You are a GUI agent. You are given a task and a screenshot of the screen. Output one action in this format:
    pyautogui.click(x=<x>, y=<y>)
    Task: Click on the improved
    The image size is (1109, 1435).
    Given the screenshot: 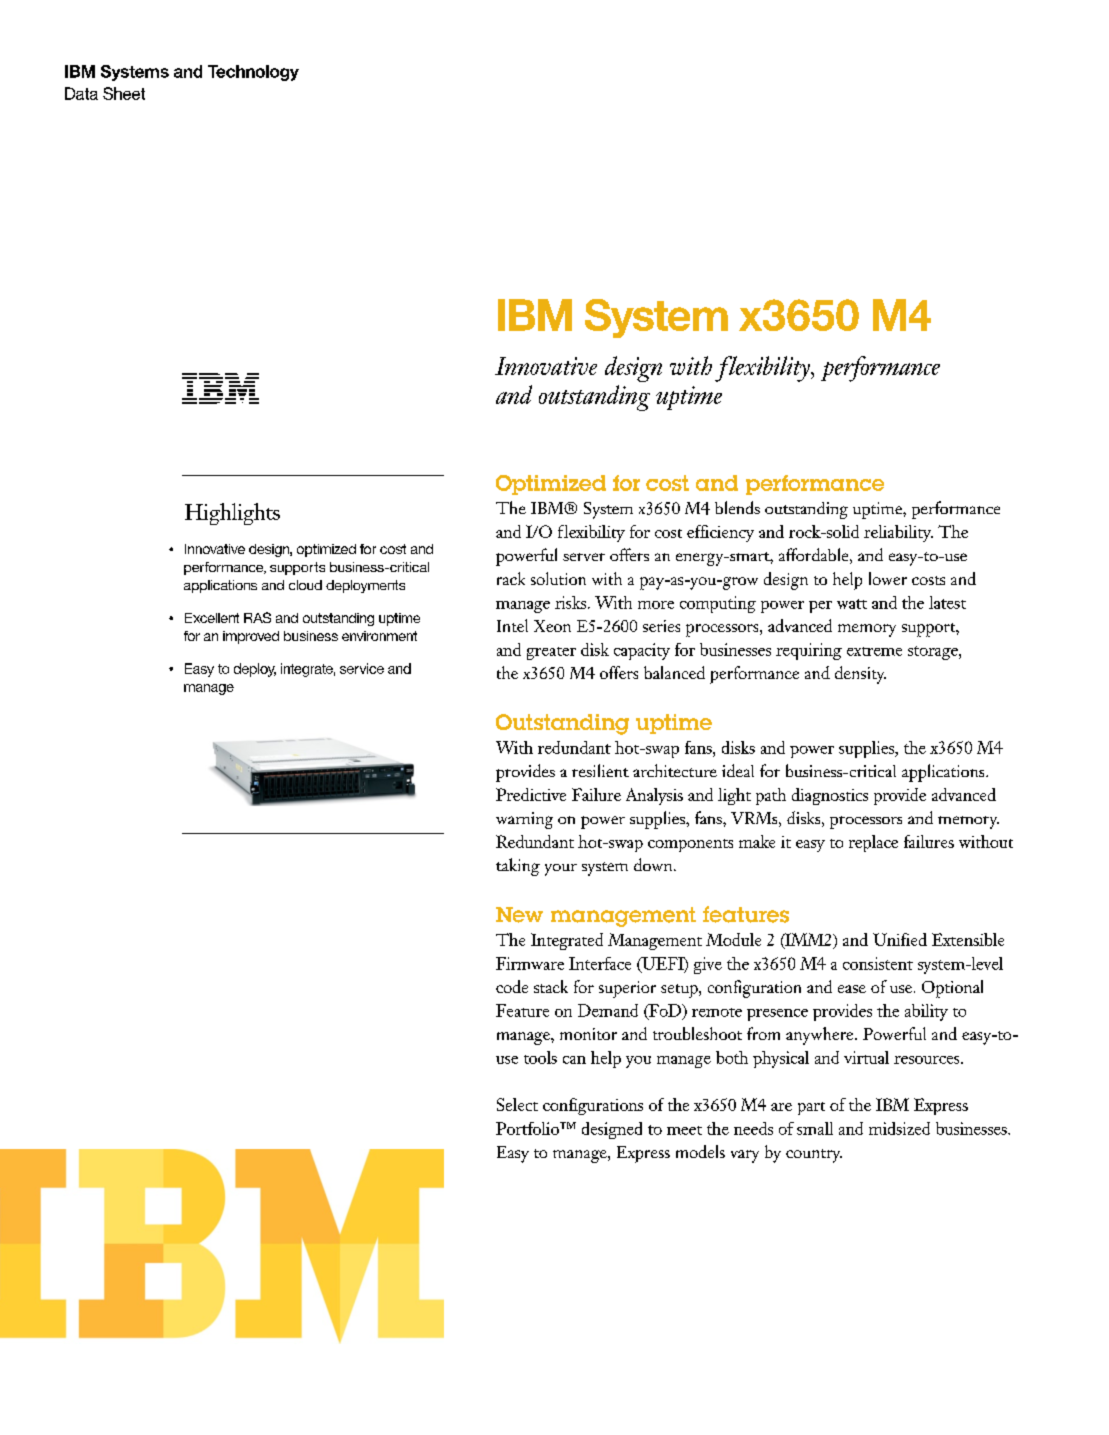 What is the action you would take?
    pyautogui.click(x=251, y=637)
